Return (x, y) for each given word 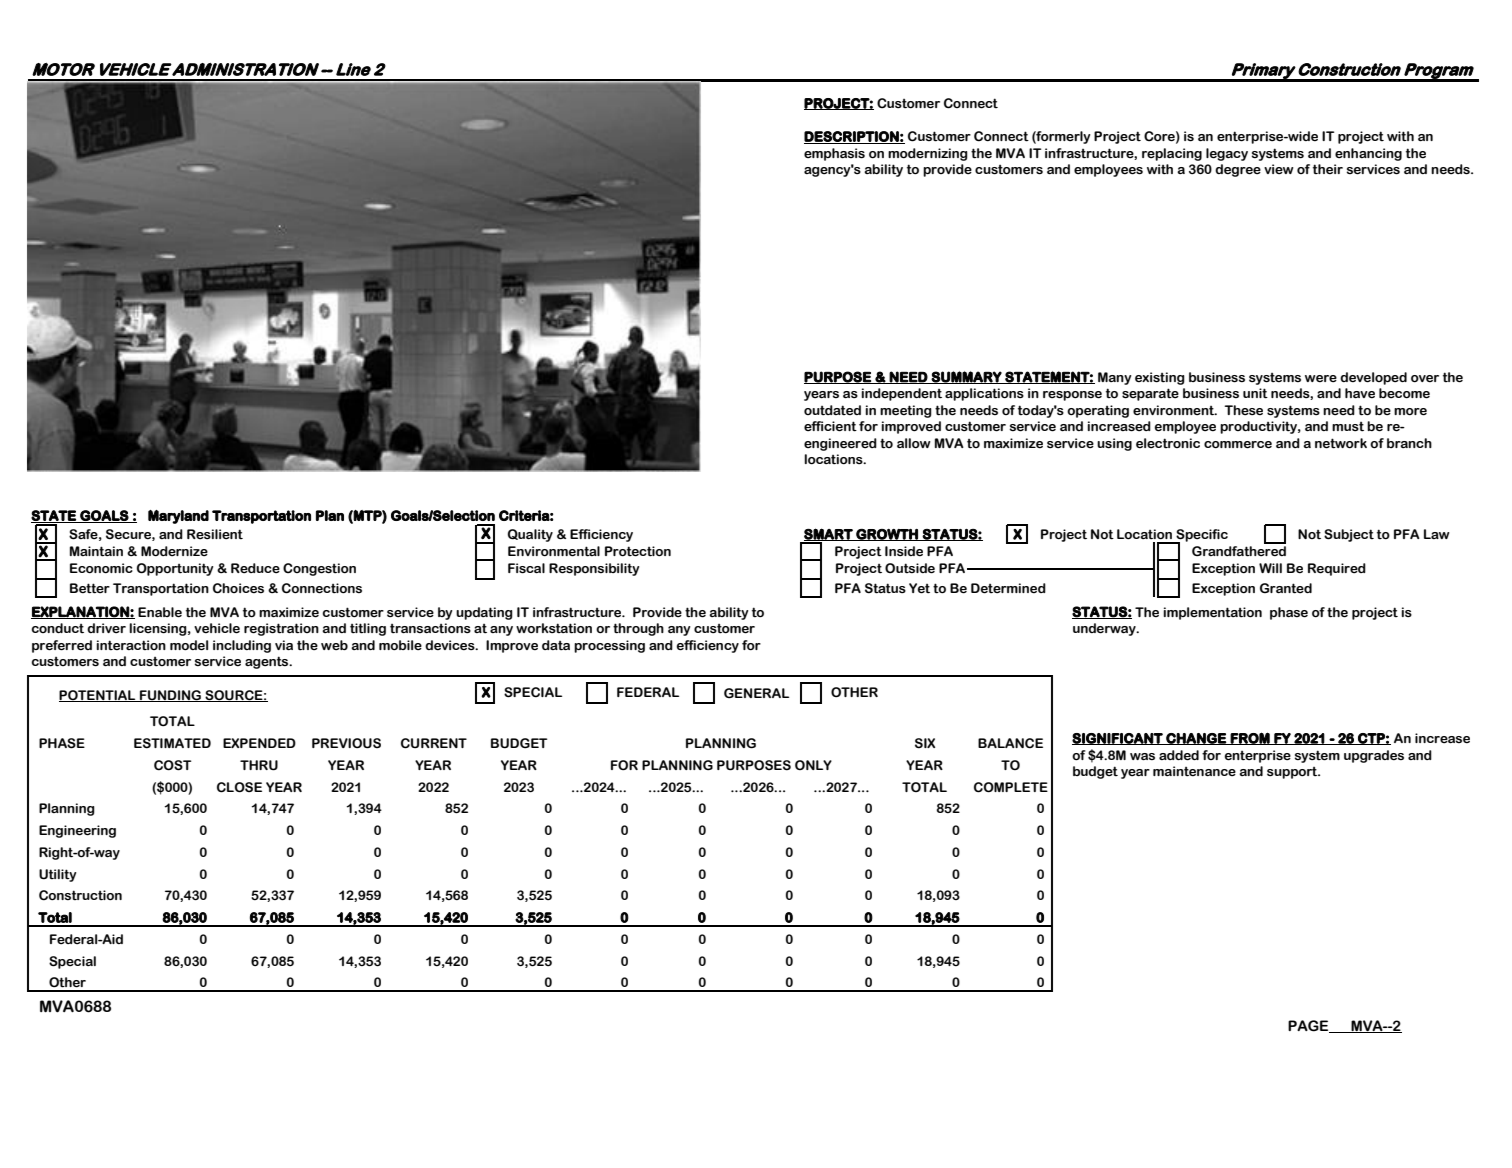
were (1321, 379)
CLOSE (239, 787)
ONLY (813, 765)
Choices (238, 588)
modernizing (928, 154)
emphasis (834, 154)
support (1293, 773)
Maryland (178, 517)
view (1279, 169)
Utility (57, 875)
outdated (832, 410)
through (638, 629)
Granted (1286, 588)
